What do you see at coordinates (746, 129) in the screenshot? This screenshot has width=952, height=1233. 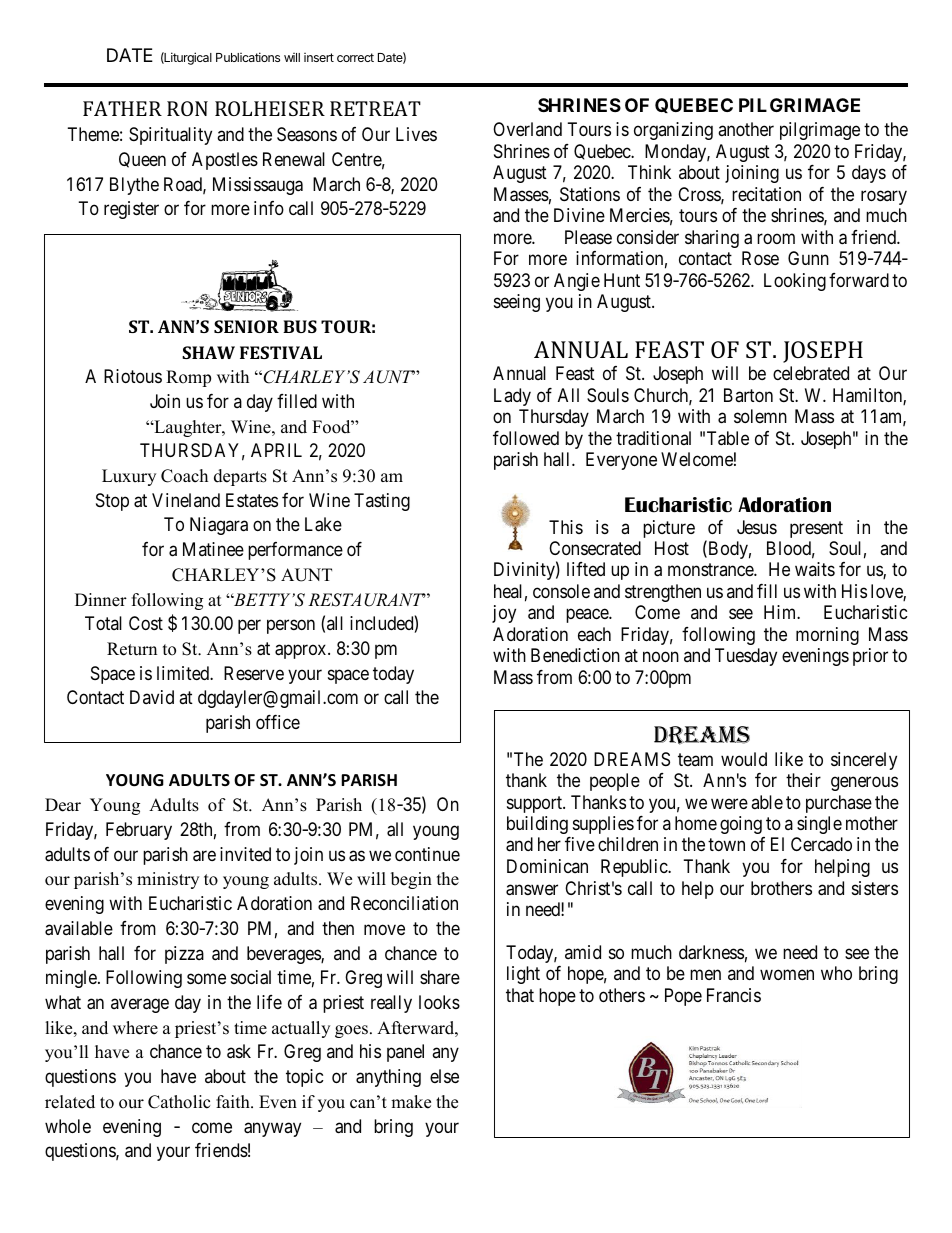 I see `another` at bounding box center [746, 129].
